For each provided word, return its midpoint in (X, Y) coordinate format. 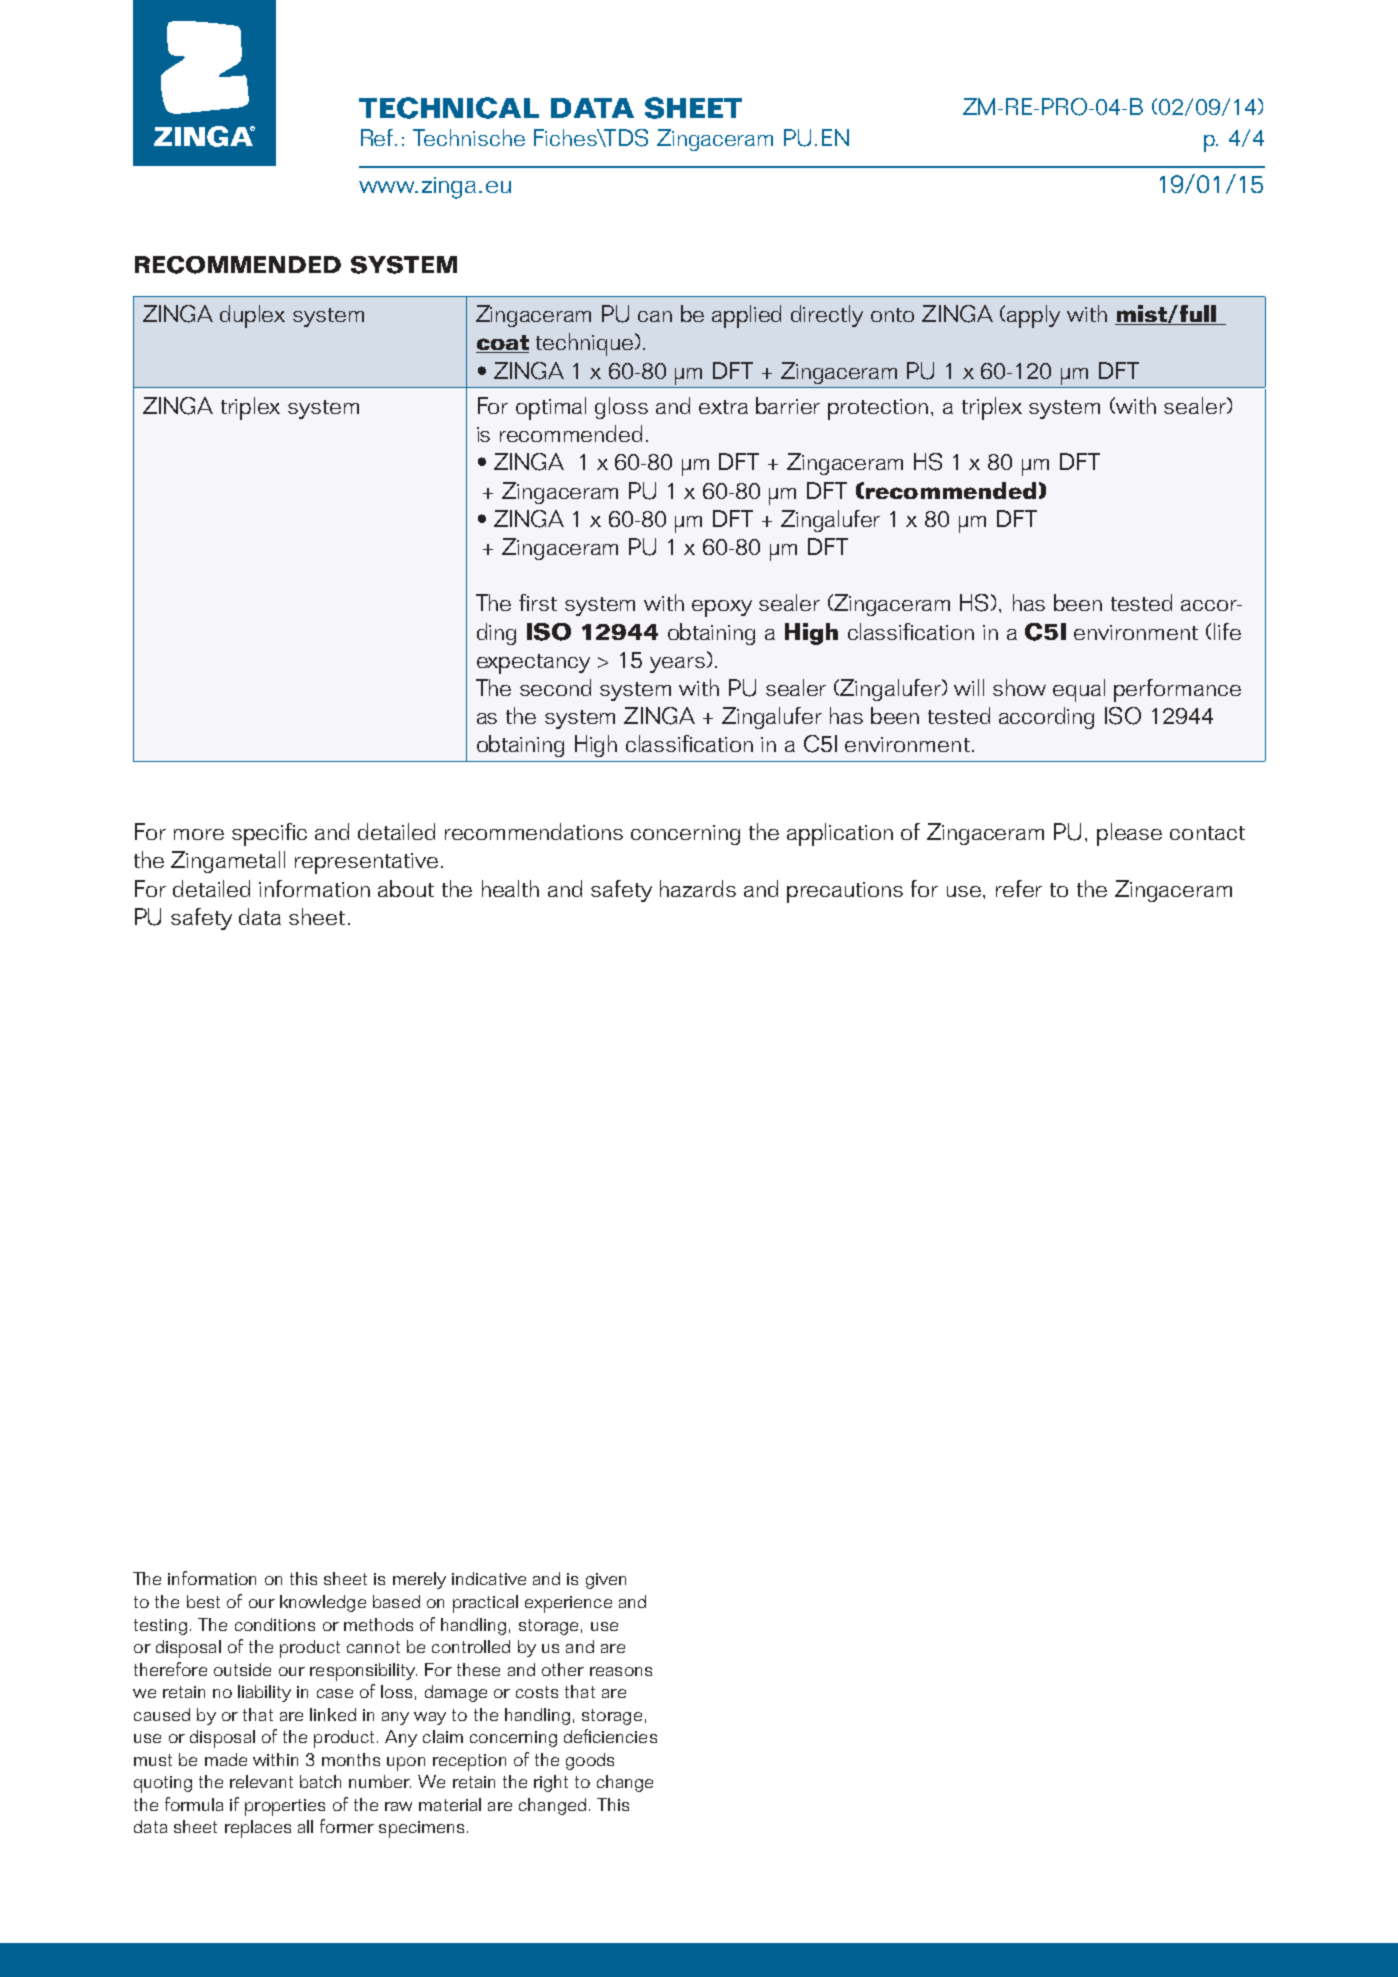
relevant (261, 1781)
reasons (621, 1671)
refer (1019, 888)
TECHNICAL (449, 108)
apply (1033, 316)
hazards (698, 888)
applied (746, 316)
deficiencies (610, 1736)
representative (366, 863)
